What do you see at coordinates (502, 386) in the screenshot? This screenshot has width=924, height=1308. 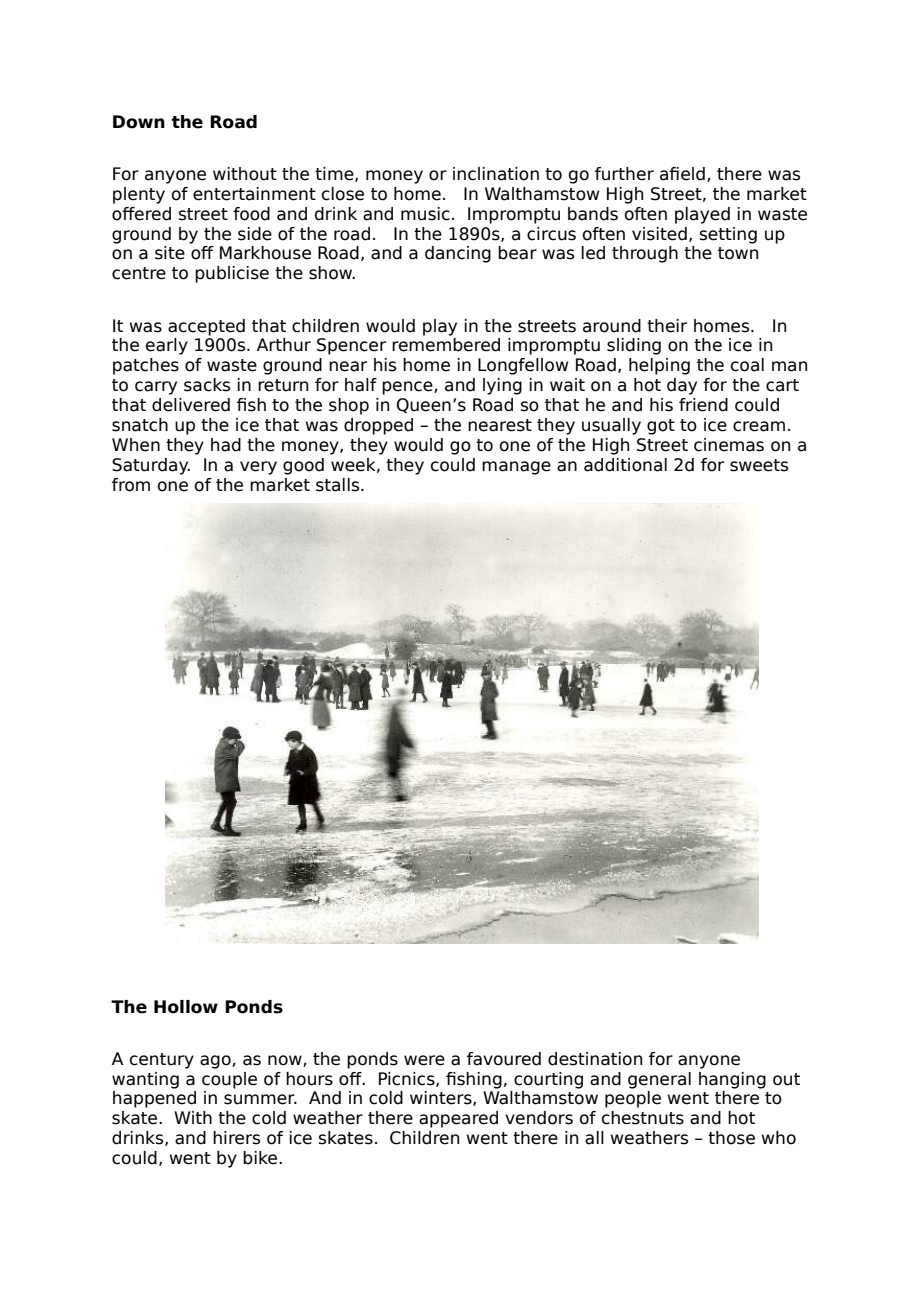 I see `lying` at bounding box center [502, 386].
